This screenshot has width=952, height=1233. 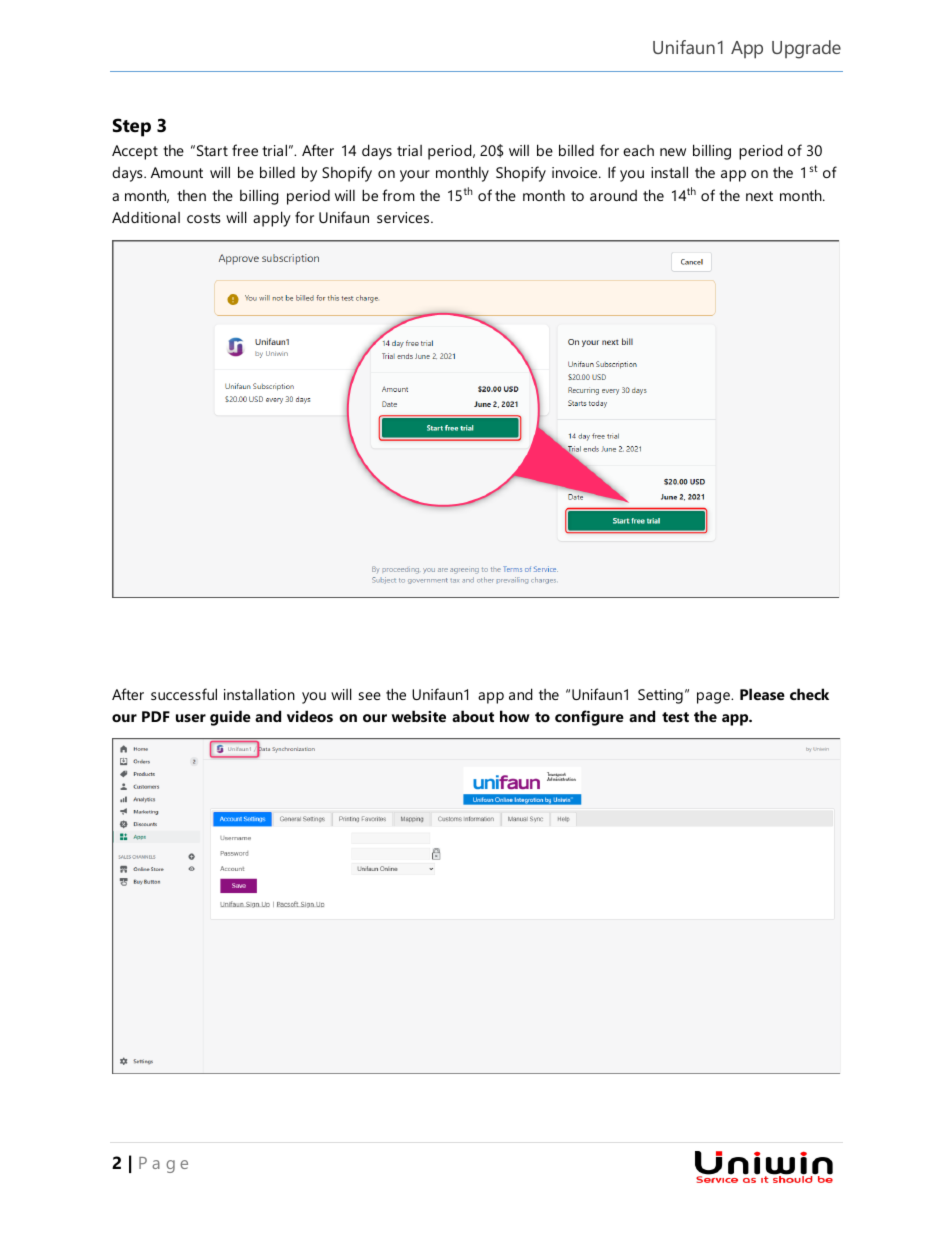 I want to click on successful, so click(x=184, y=694).
